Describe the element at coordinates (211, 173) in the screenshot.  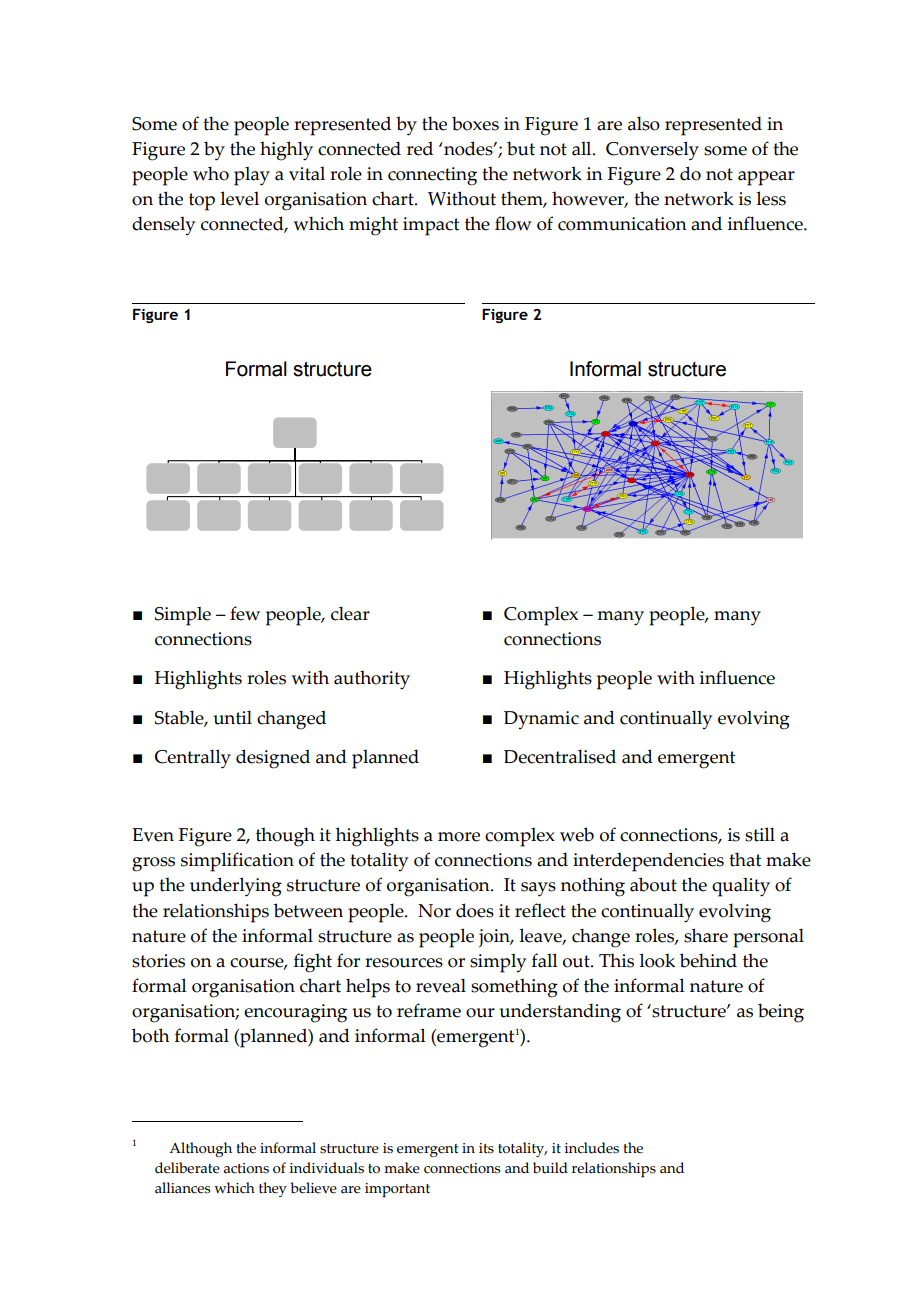
I see `who` at that location.
